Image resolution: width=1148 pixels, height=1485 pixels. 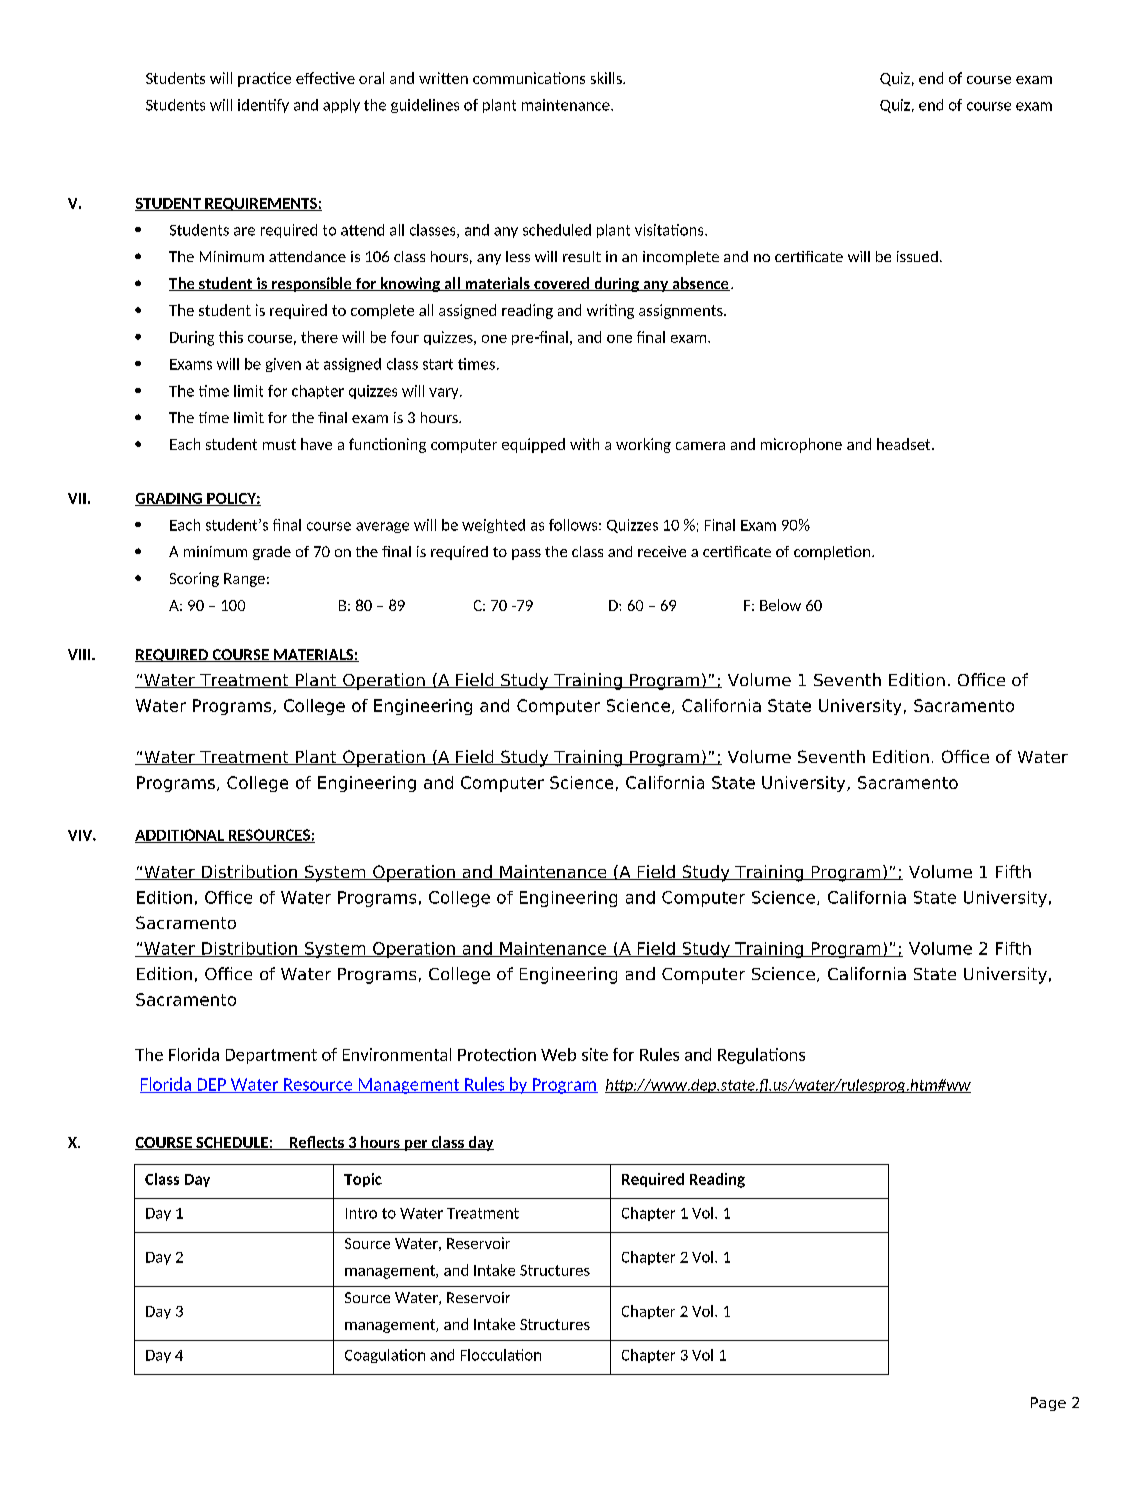 What do you see at coordinates (761, 1056) in the image?
I see `Regulations` at bounding box center [761, 1056].
